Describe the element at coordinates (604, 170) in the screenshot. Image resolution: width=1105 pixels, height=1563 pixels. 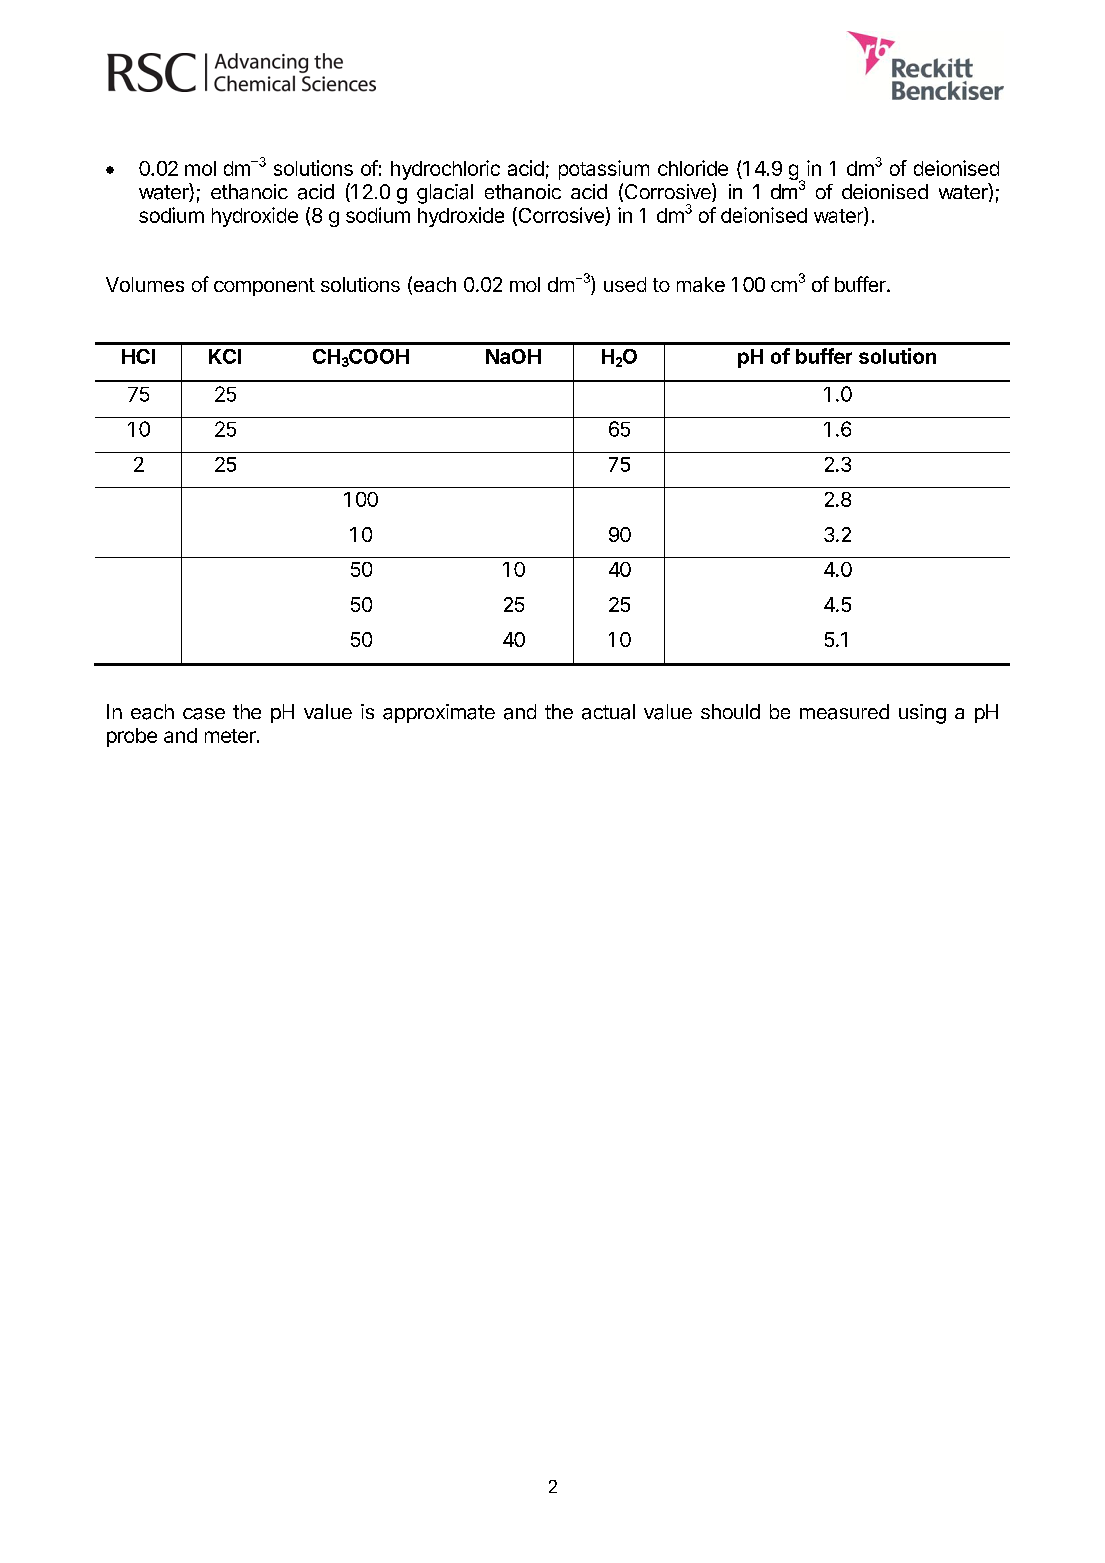
I see `potassium` at that location.
